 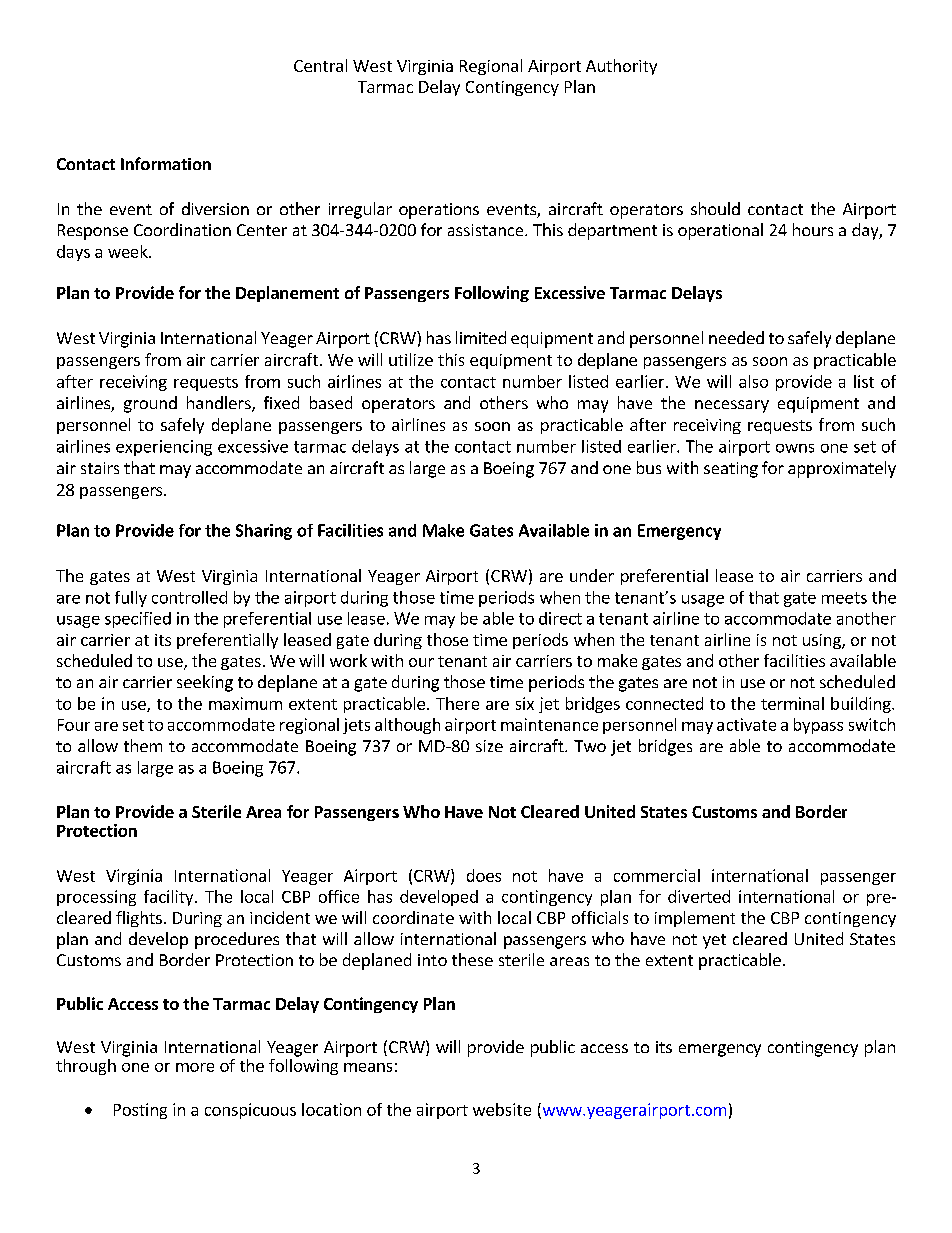 I want to click on utilize, so click(x=411, y=359).
